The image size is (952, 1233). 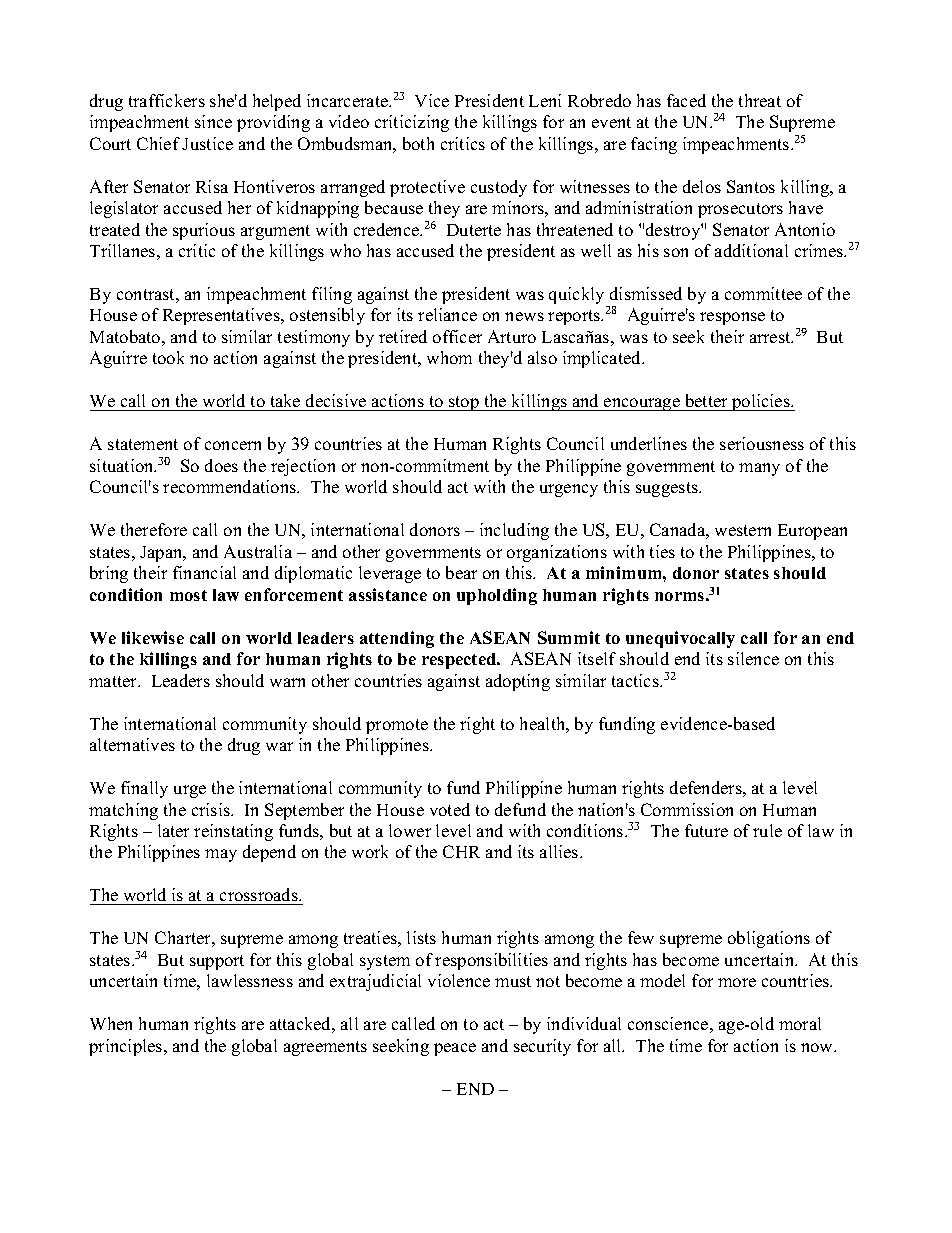 I want to click on principles, so click(x=127, y=1047).
